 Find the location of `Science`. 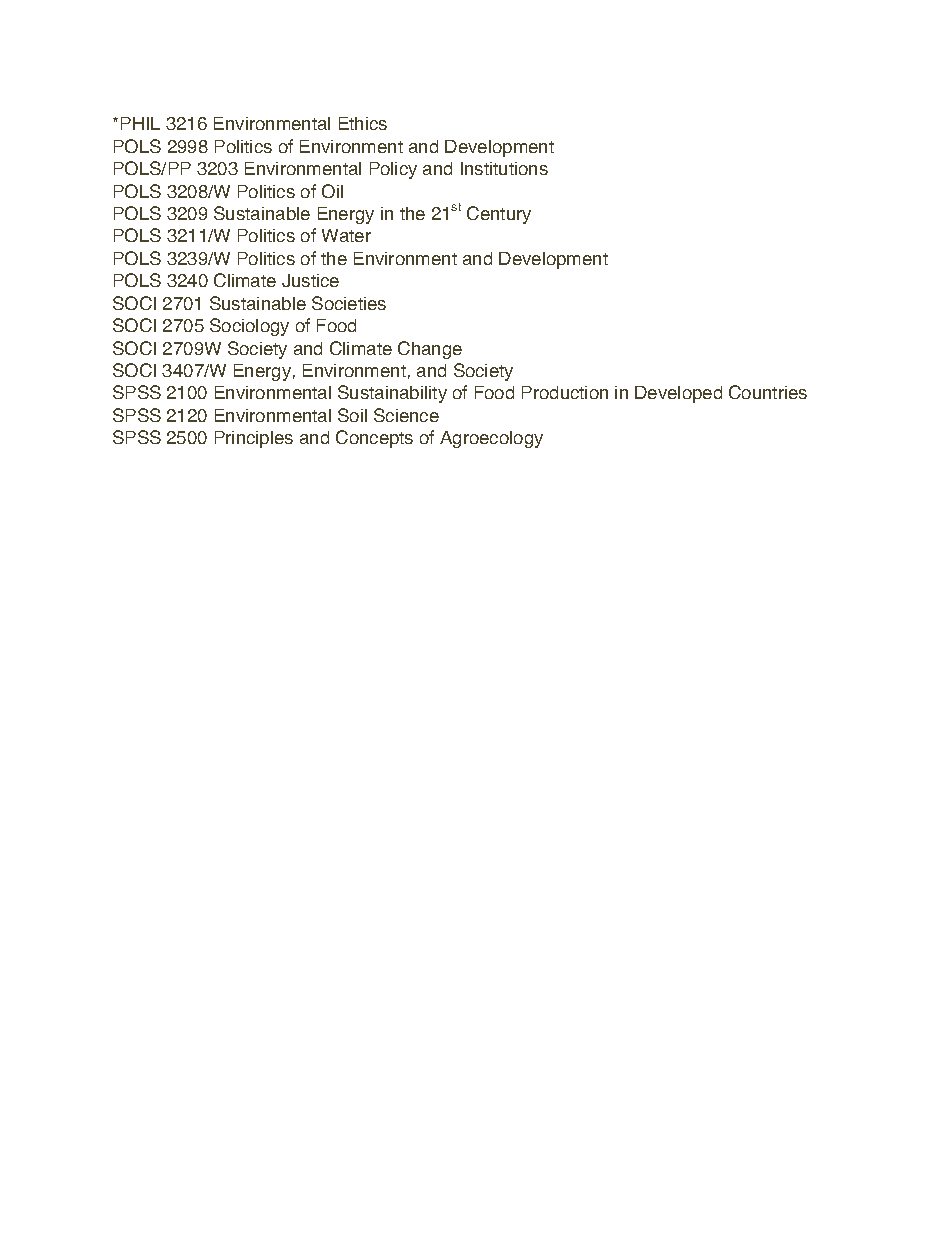

Science is located at coordinates (406, 415).
